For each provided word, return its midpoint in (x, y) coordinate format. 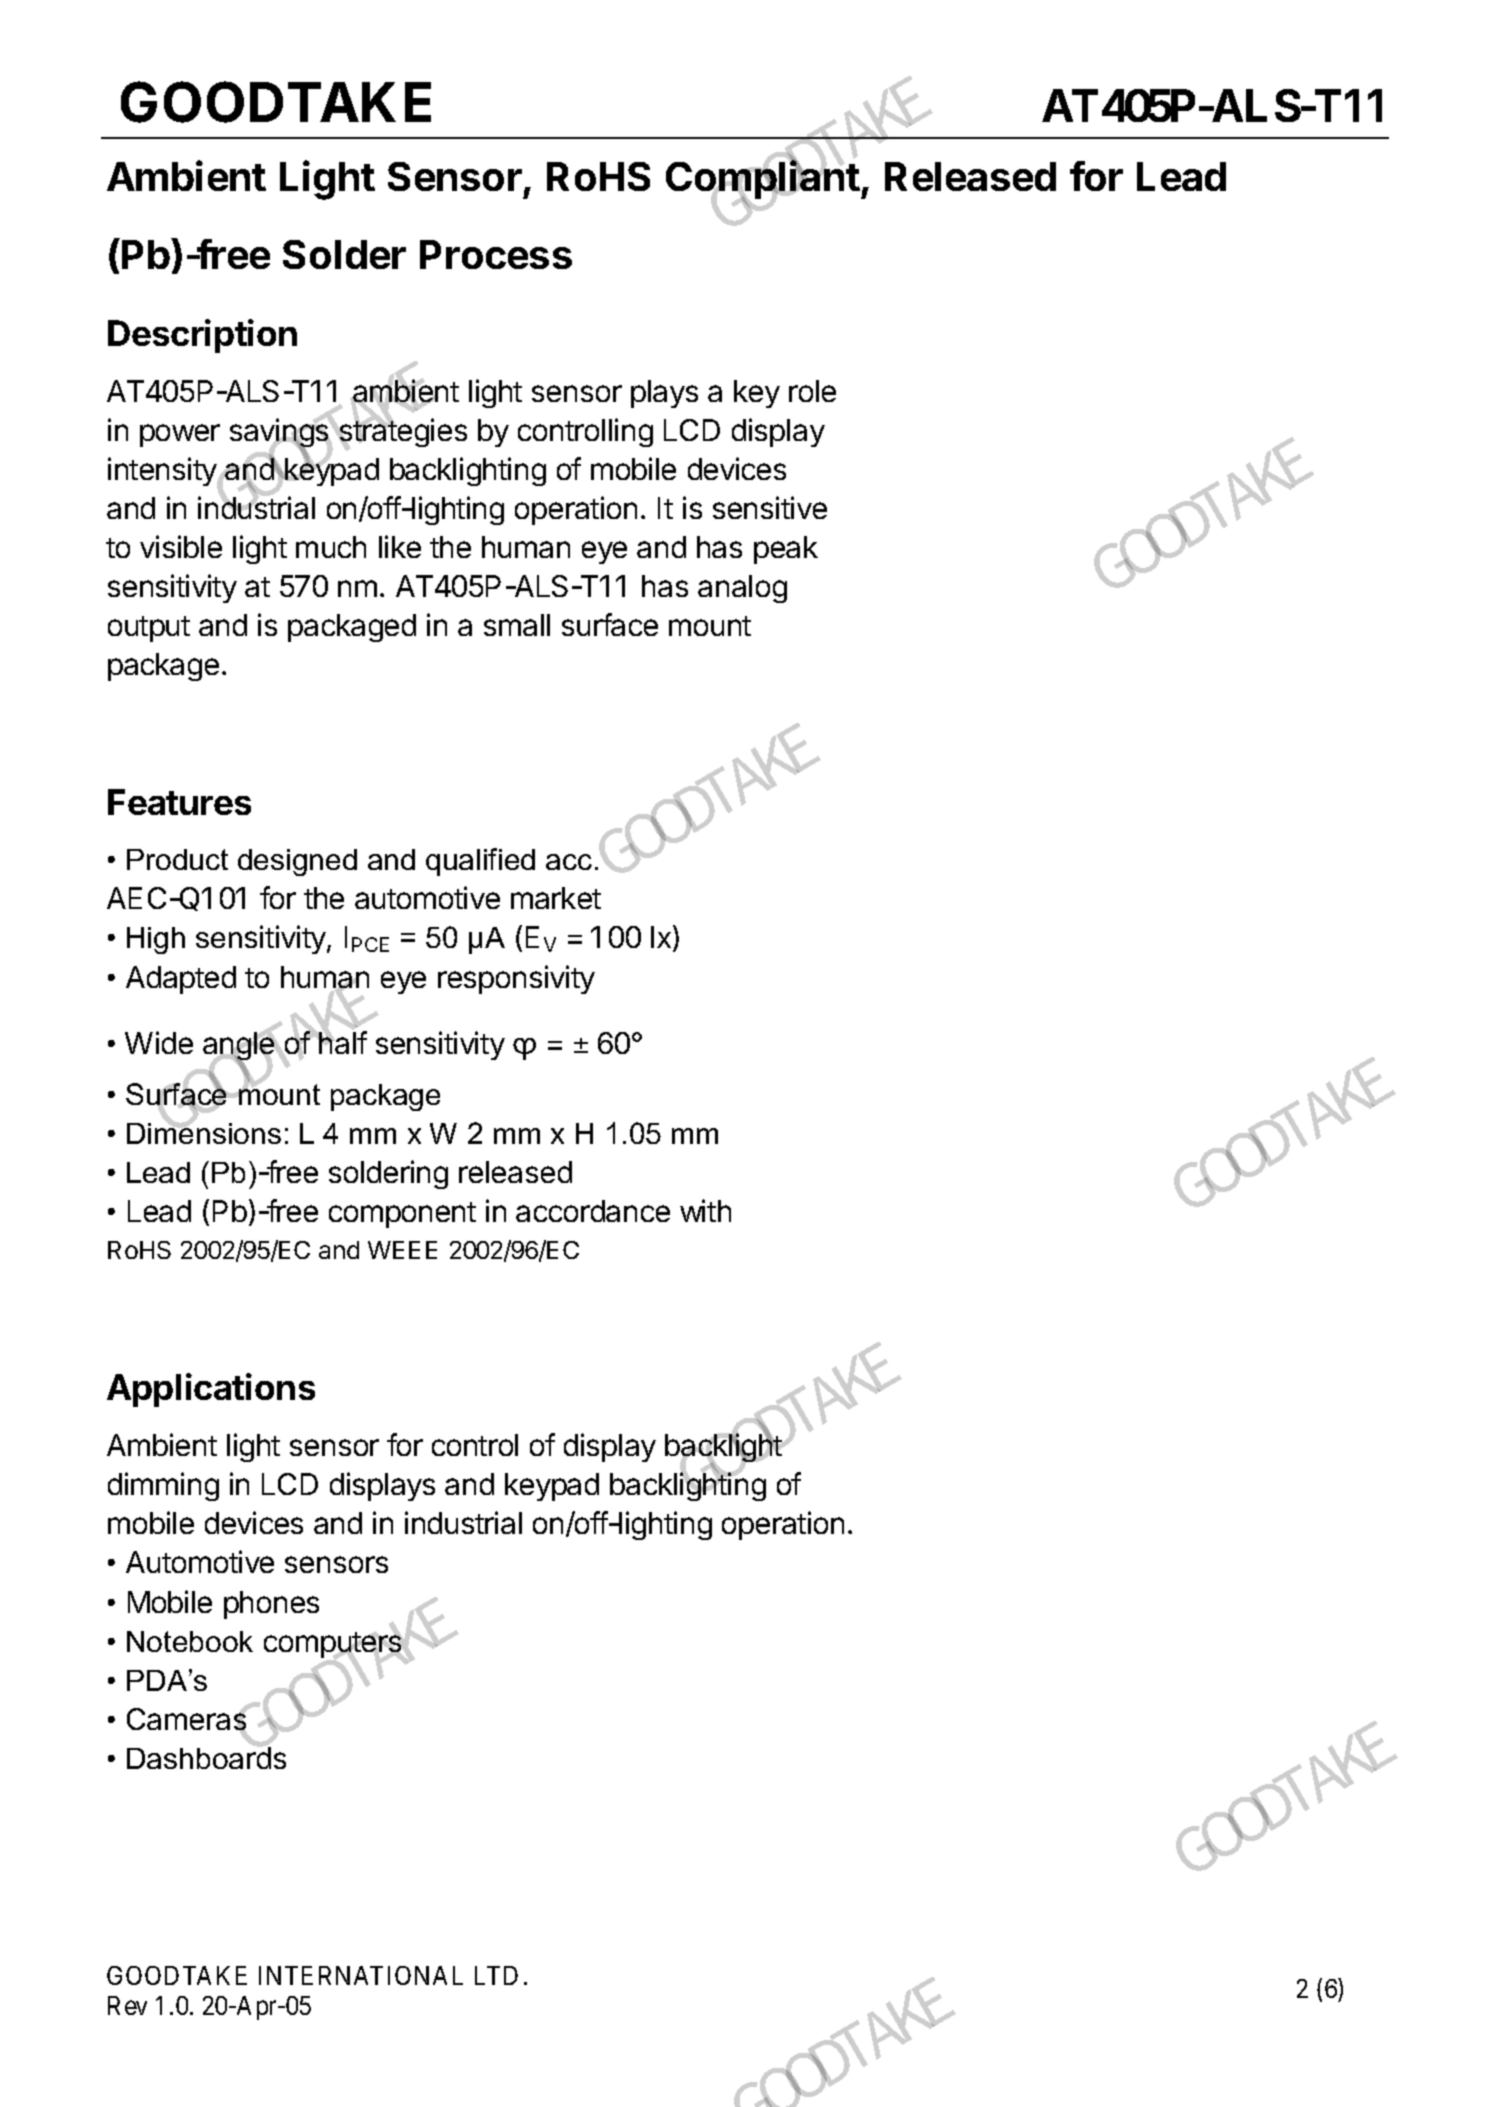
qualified (480, 862)
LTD (496, 1975)
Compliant (764, 181)
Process (496, 254)
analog (742, 589)
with (705, 1210)
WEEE (402, 1250)
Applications (211, 1390)
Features (179, 802)
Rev (127, 2005)
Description (202, 336)
